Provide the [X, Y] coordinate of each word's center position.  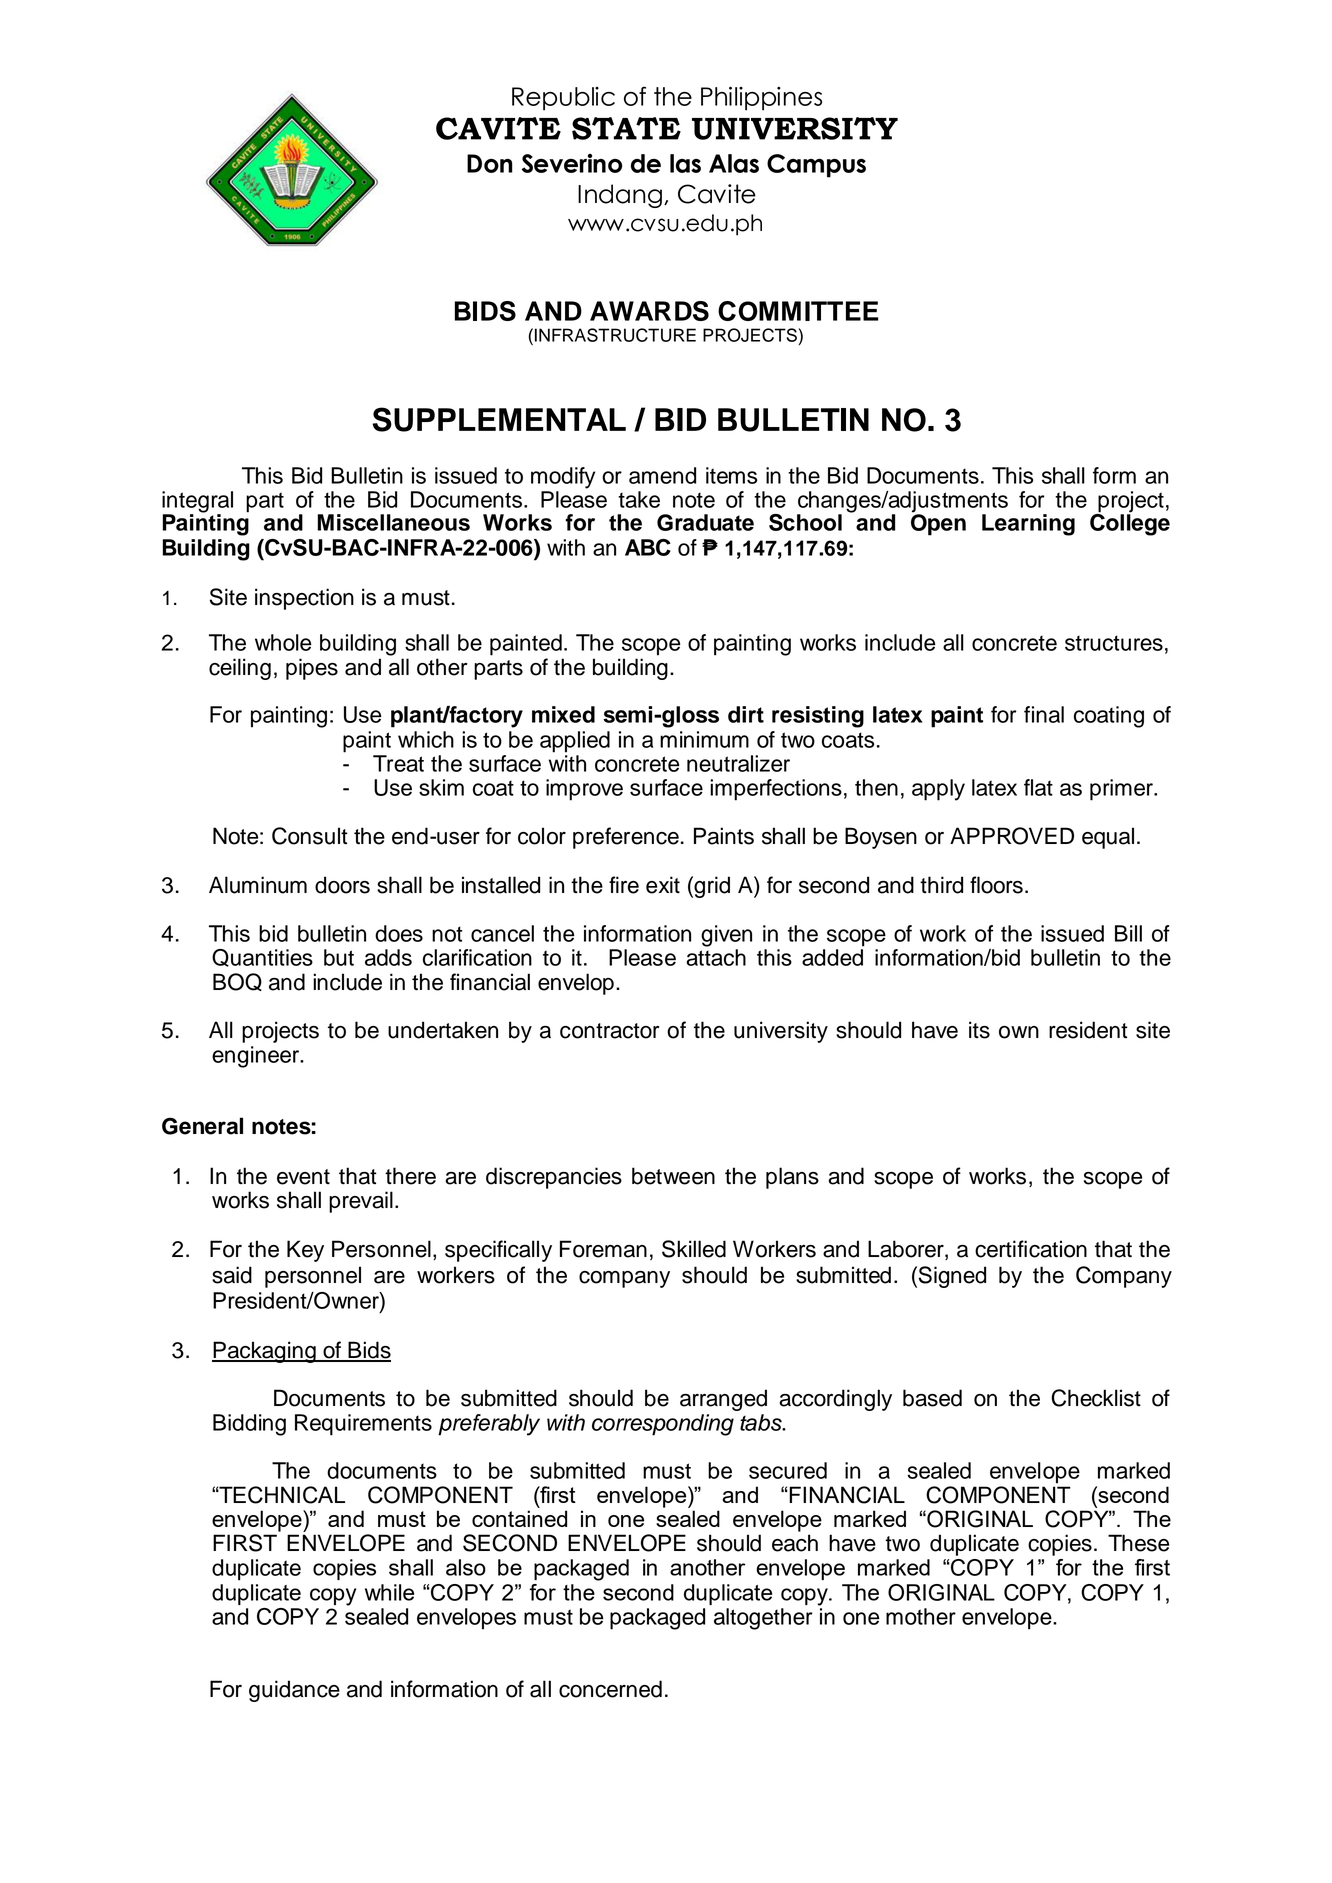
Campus [816, 166]
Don [490, 163]
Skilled [694, 1249]
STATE [626, 128]
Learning [1028, 525]
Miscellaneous [393, 522]
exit [663, 885]
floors [996, 885]
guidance [294, 1691]
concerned [610, 1689]
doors [342, 885]
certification [1031, 1249]
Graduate [705, 522]
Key [305, 1251]
